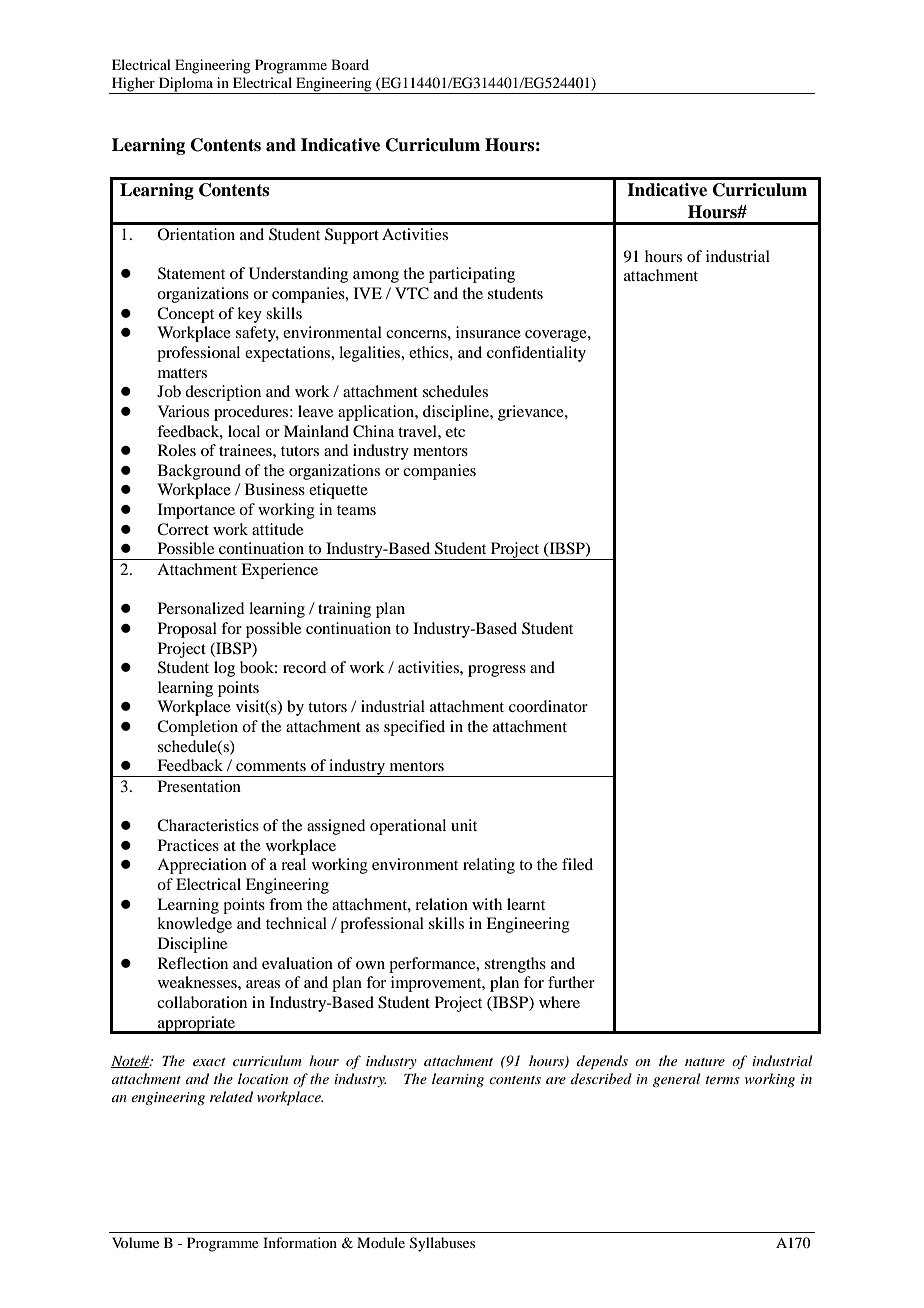  Describe the element at coordinates (676, 1080) in the document. I see `general` at that location.
